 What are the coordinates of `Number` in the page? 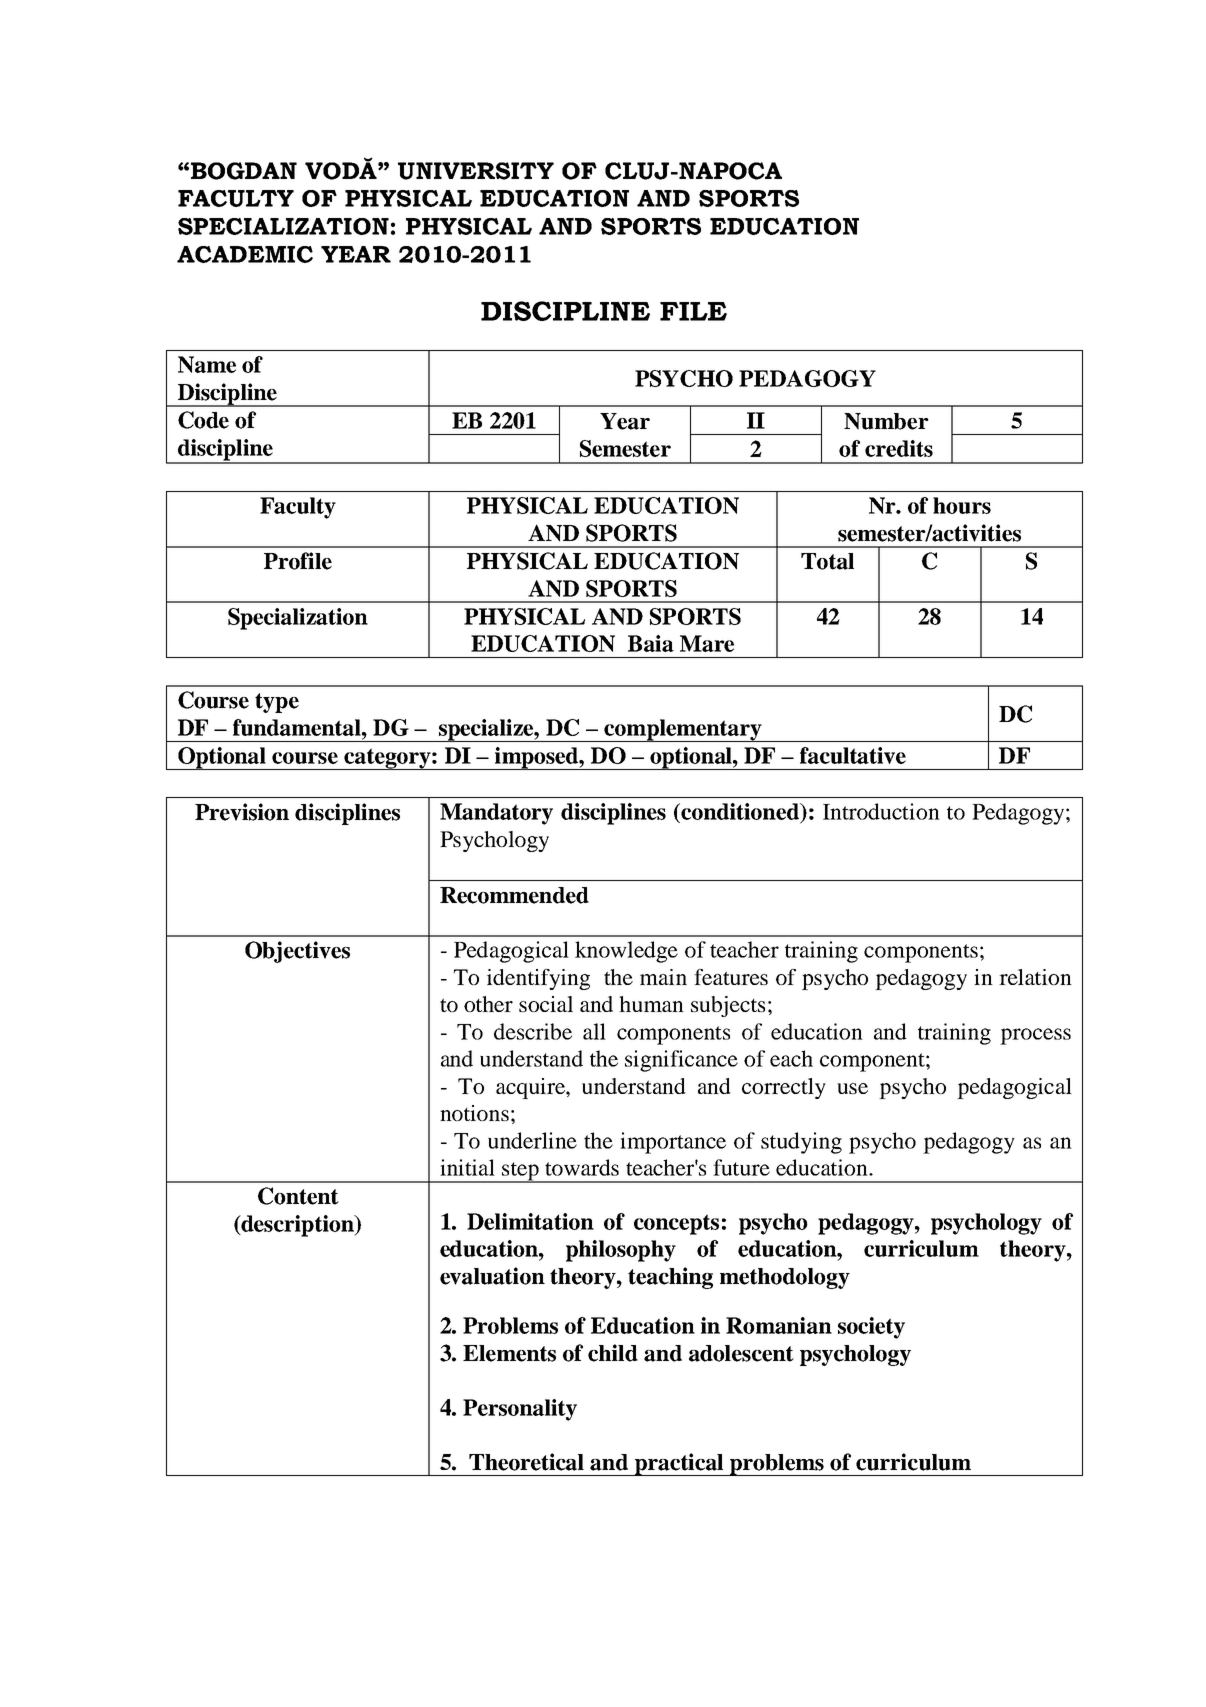 It's located at (886, 421).
